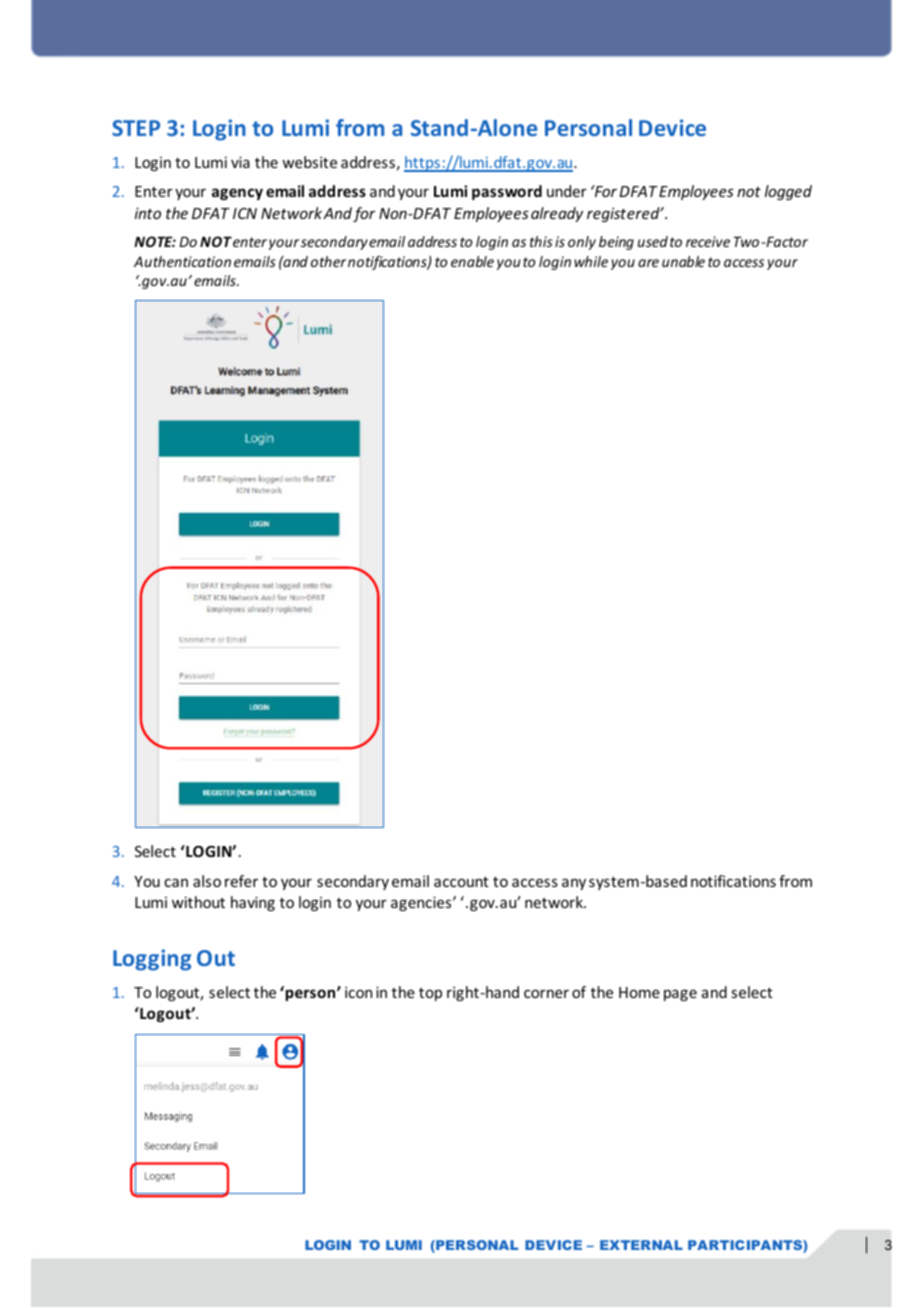  What do you see at coordinates (240, 162) in the screenshot?
I see `via` at bounding box center [240, 162].
